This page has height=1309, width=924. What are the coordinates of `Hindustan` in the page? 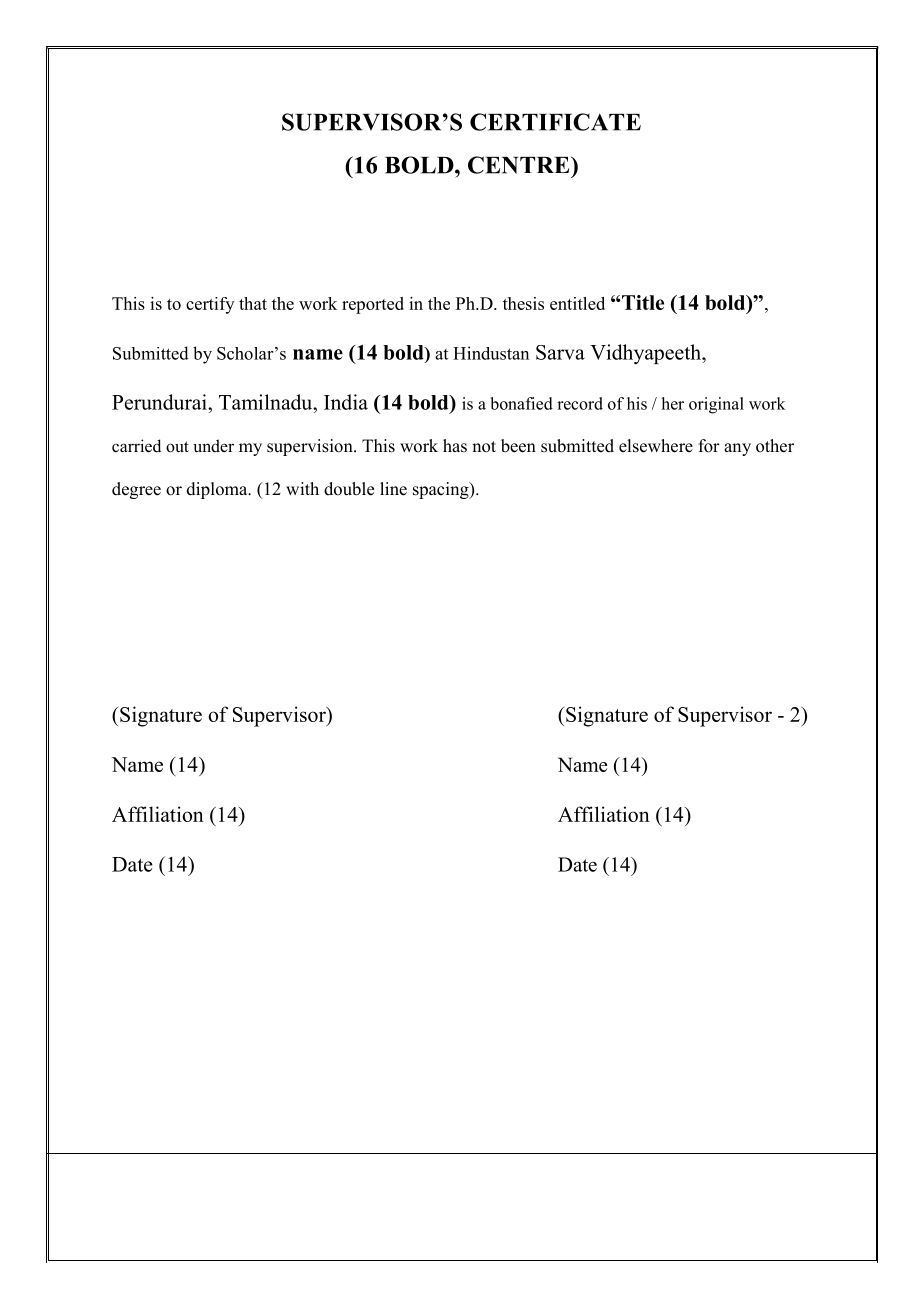 It's located at (491, 353).
